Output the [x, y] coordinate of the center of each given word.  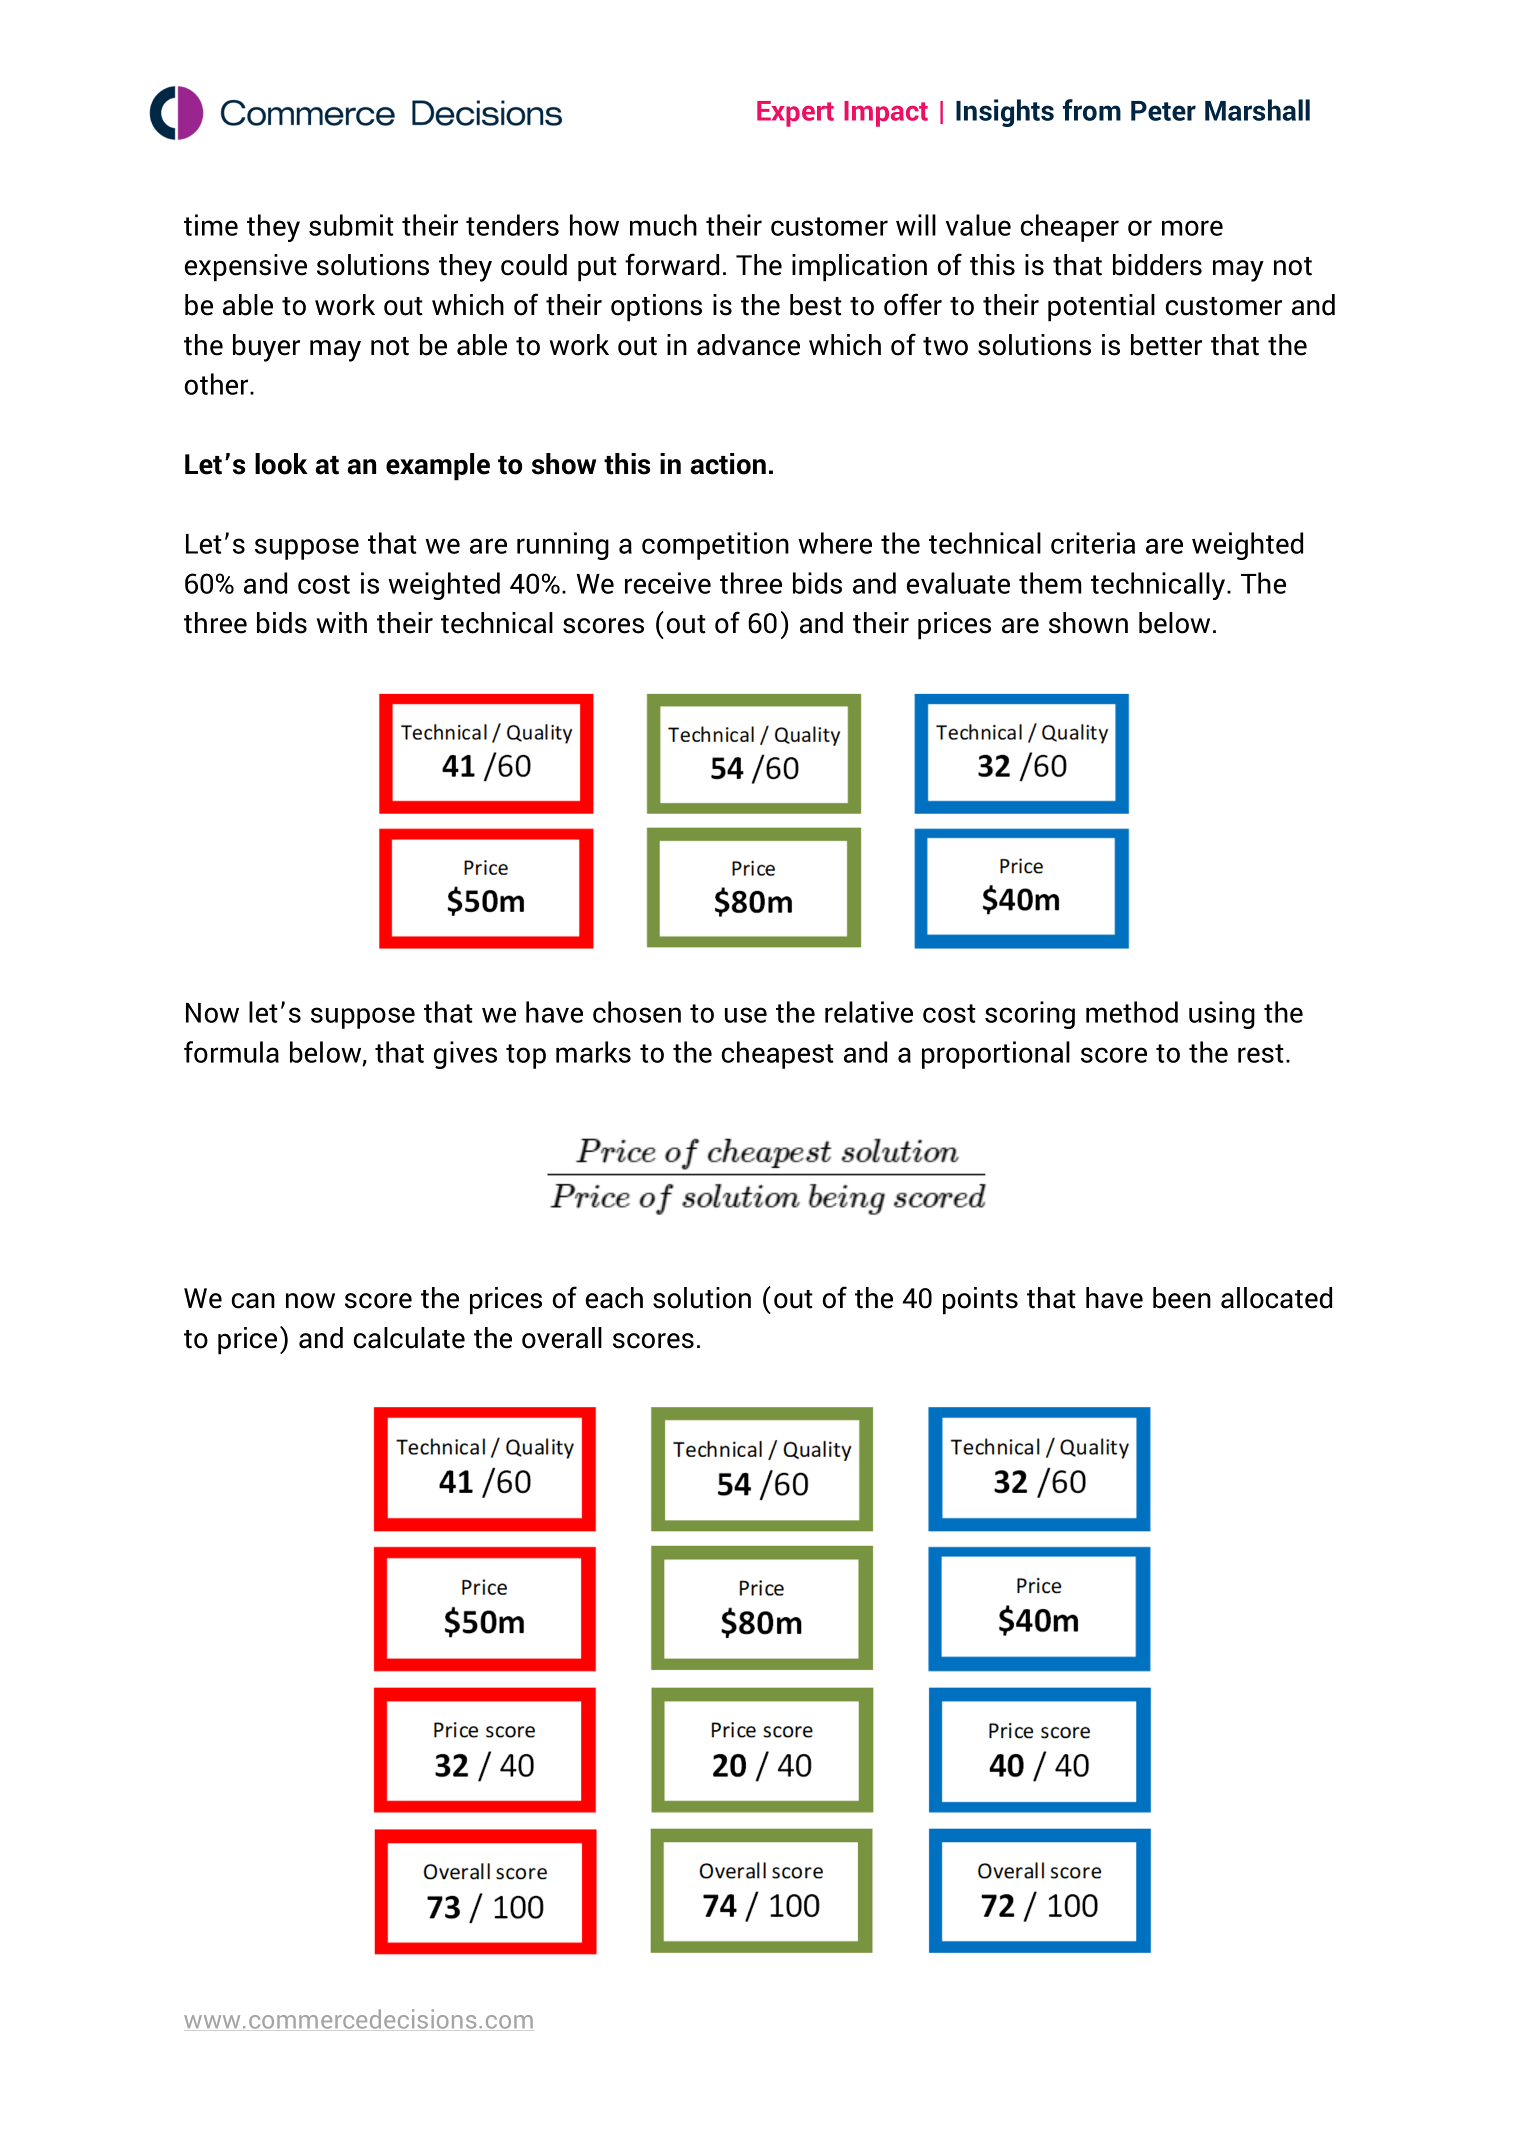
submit [351, 225]
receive [668, 583]
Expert [795, 114]
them [1050, 583]
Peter [1163, 111]
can [253, 1301]
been [1182, 1298]
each [614, 1298]
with [342, 623]
